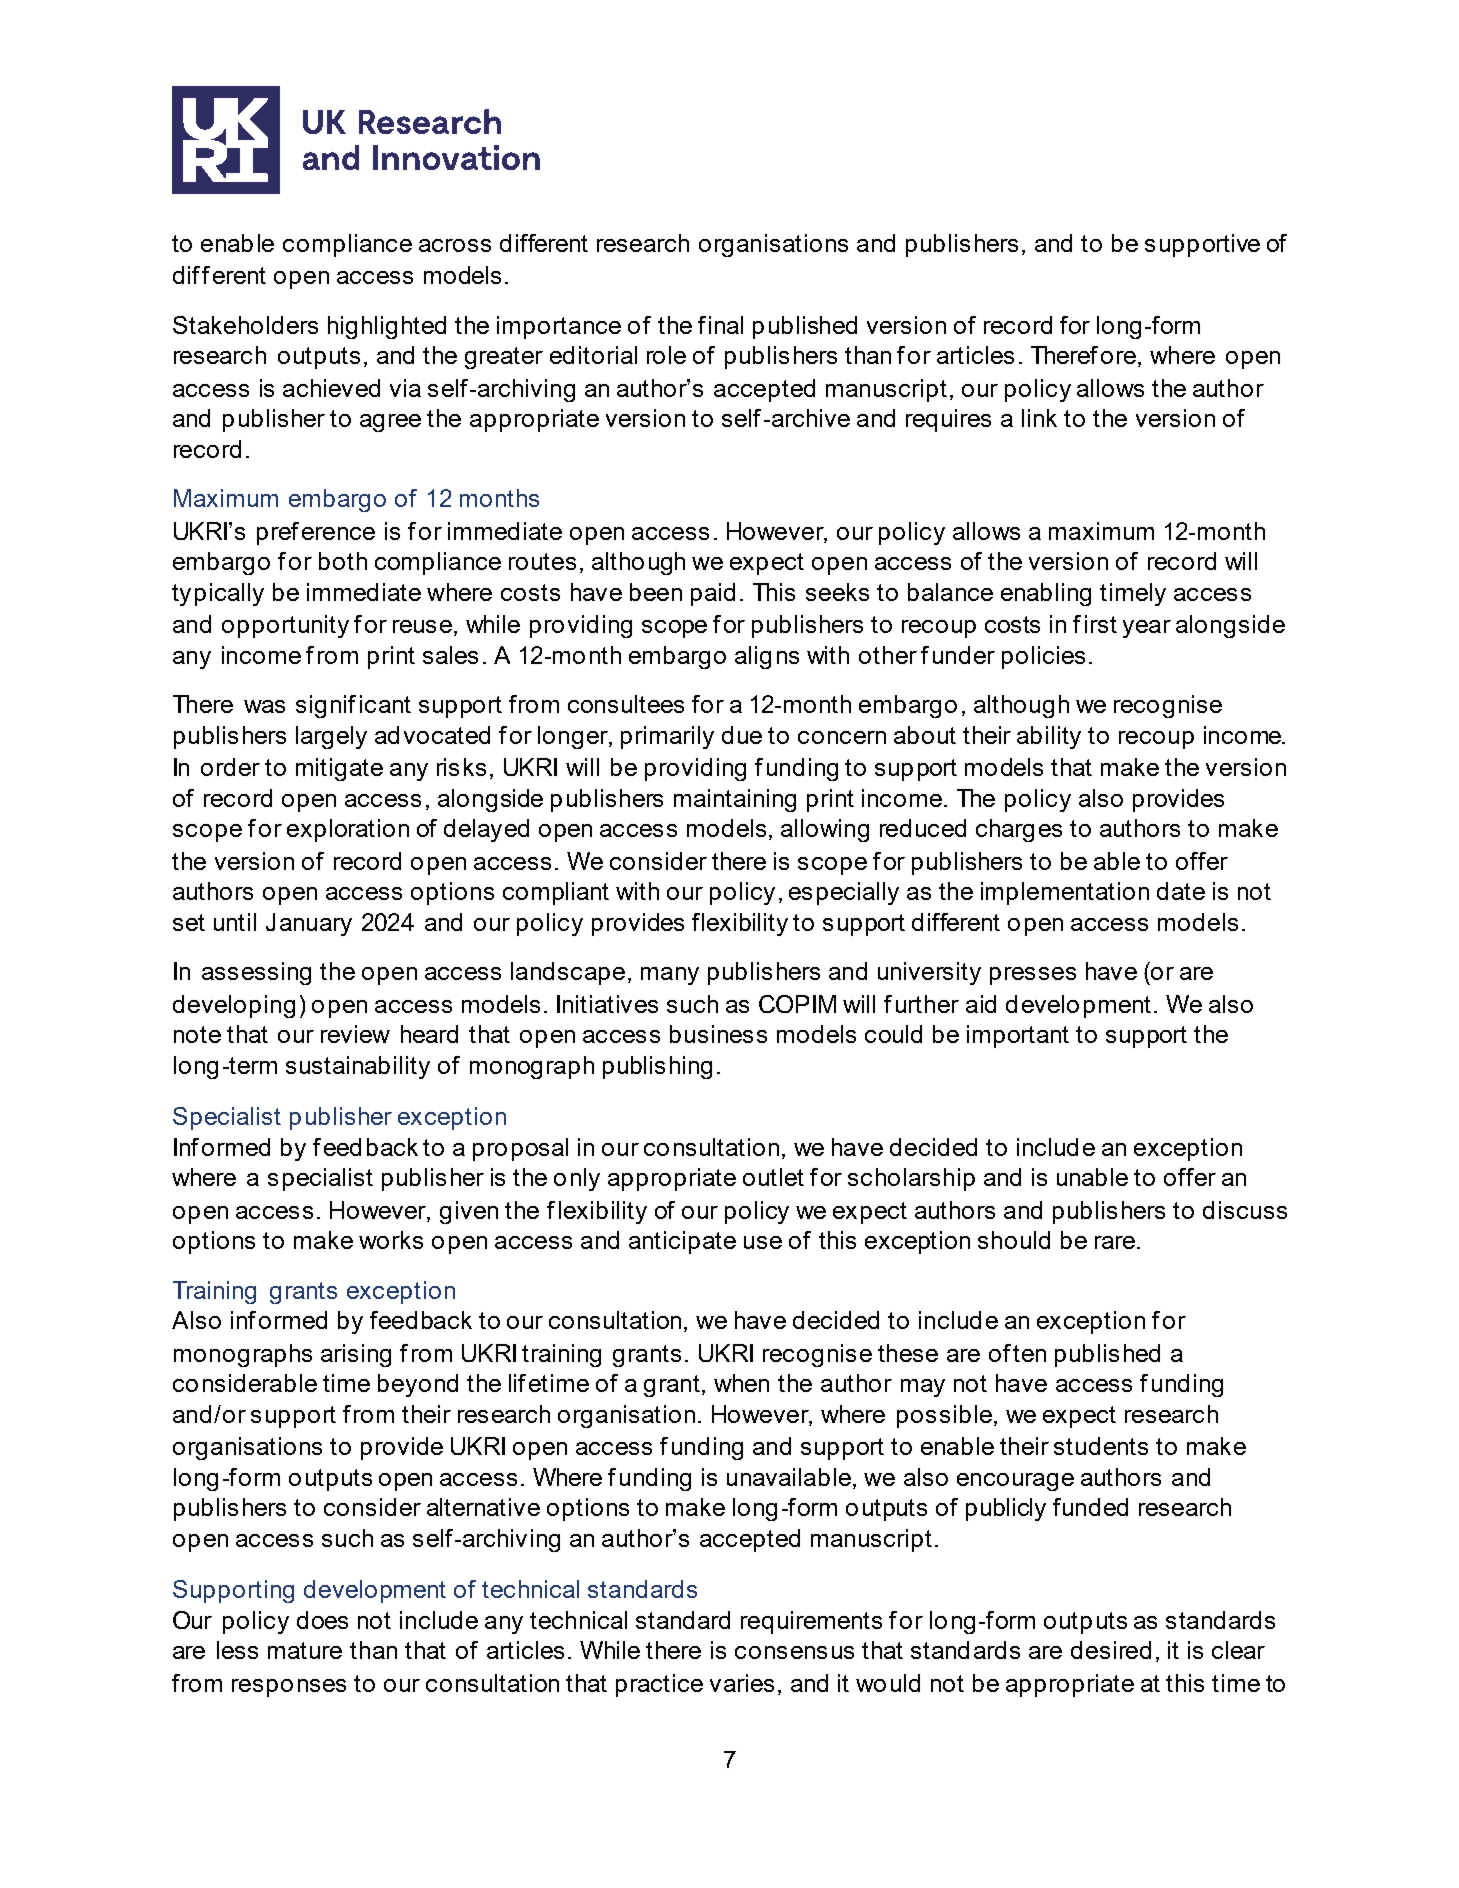 This page has height=1888, width=1459. Describe the element at coordinates (305, 1650) in the page. I see `mature` at that location.
